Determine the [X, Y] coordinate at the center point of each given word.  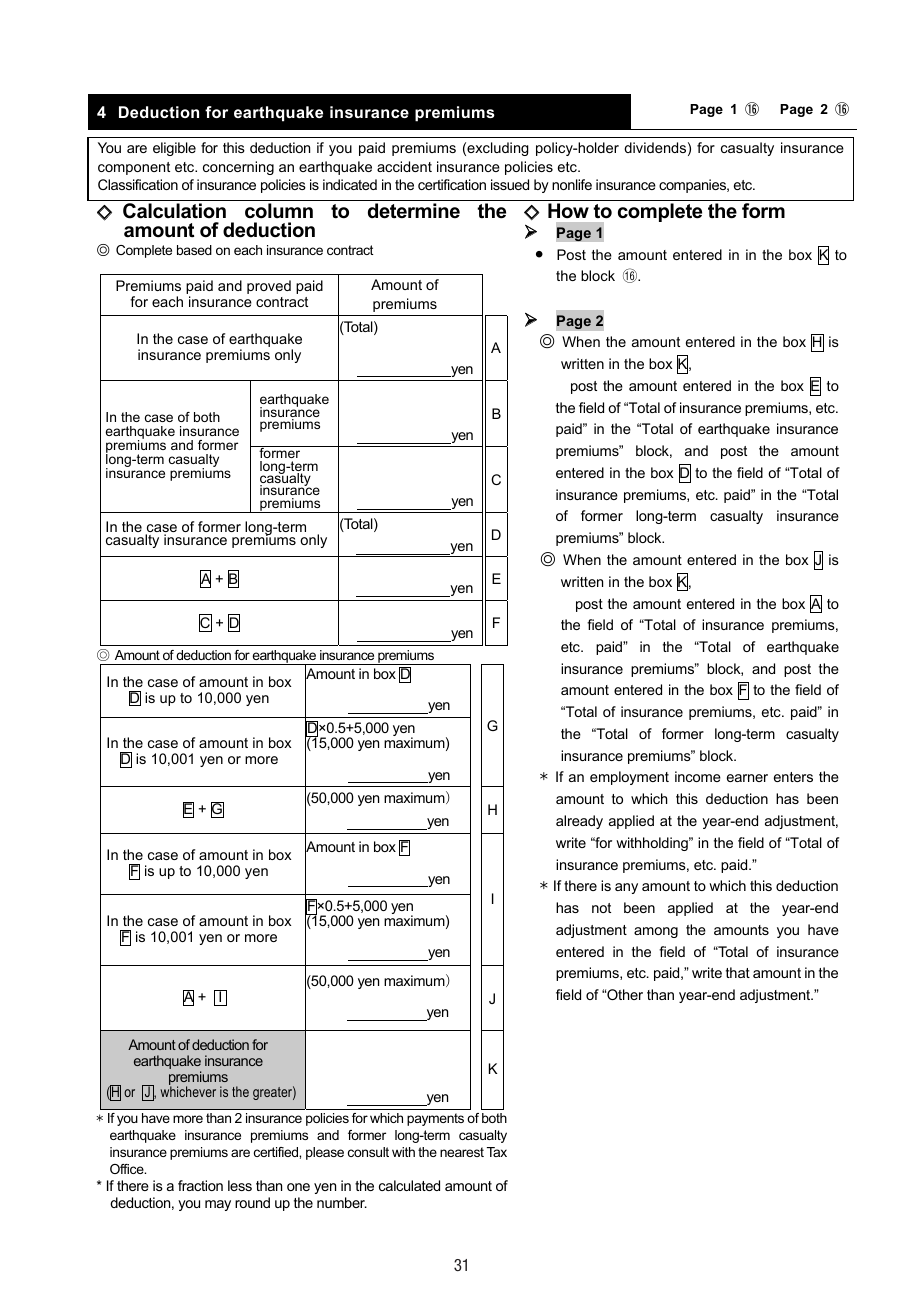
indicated [350, 184]
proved [269, 287]
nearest [462, 1152]
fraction [200, 1185]
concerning [238, 168]
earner [747, 778]
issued [510, 184]
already [579, 822]
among [656, 932]
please [325, 1153]
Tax [497, 1152]
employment [629, 778]
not [601, 908]
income [698, 776]
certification [452, 184]
